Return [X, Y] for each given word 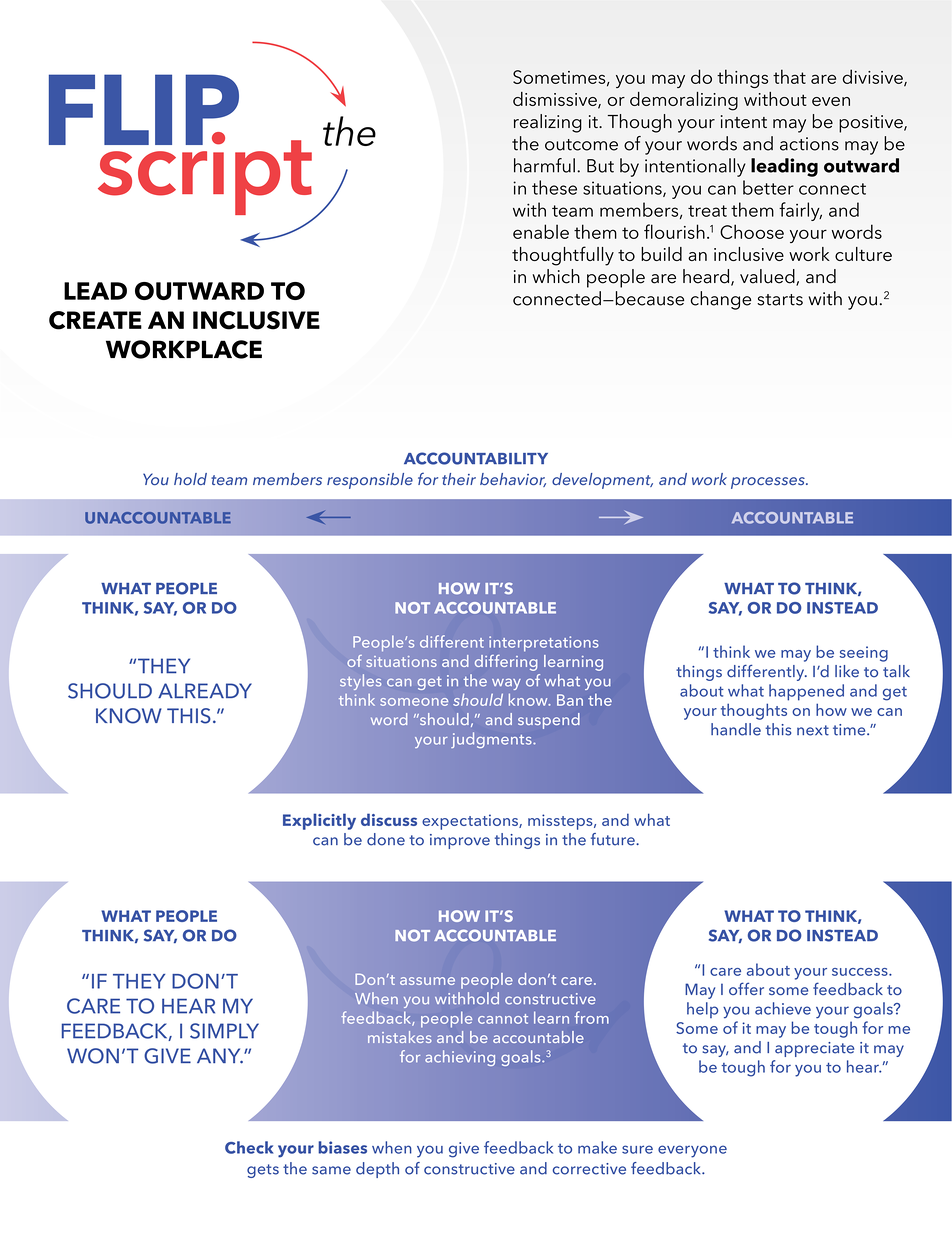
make [597, 1147]
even [831, 101]
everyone [692, 1151]
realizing [548, 123]
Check [249, 1147]
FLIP [144, 109]
